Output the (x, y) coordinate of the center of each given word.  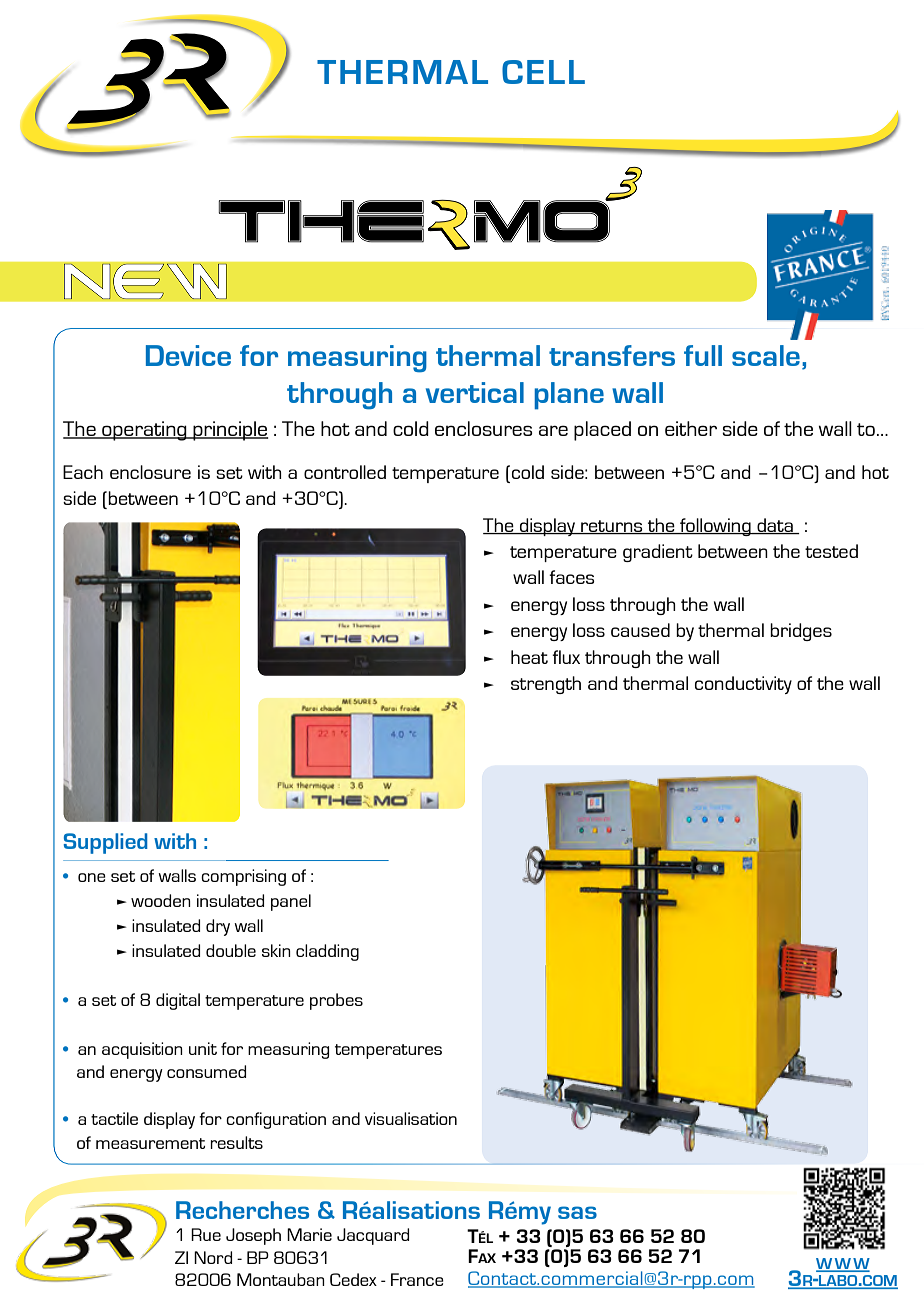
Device (188, 355)
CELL (543, 72)
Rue (206, 1234)
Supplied (105, 843)
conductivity (743, 685)
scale (766, 355)
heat (529, 657)
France (417, 1279)
